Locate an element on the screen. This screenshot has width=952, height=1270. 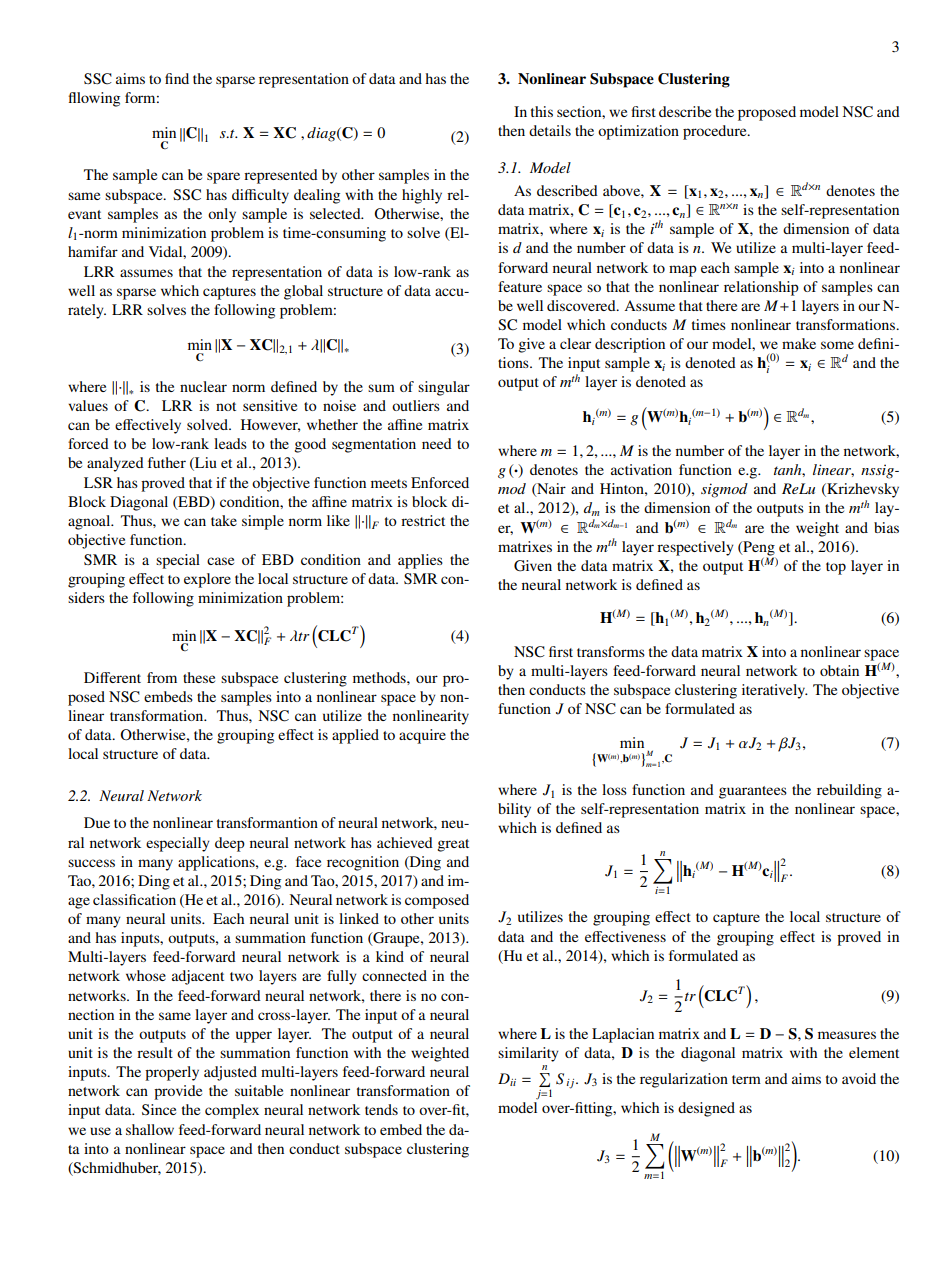
guarantees is located at coordinates (753, 792).
